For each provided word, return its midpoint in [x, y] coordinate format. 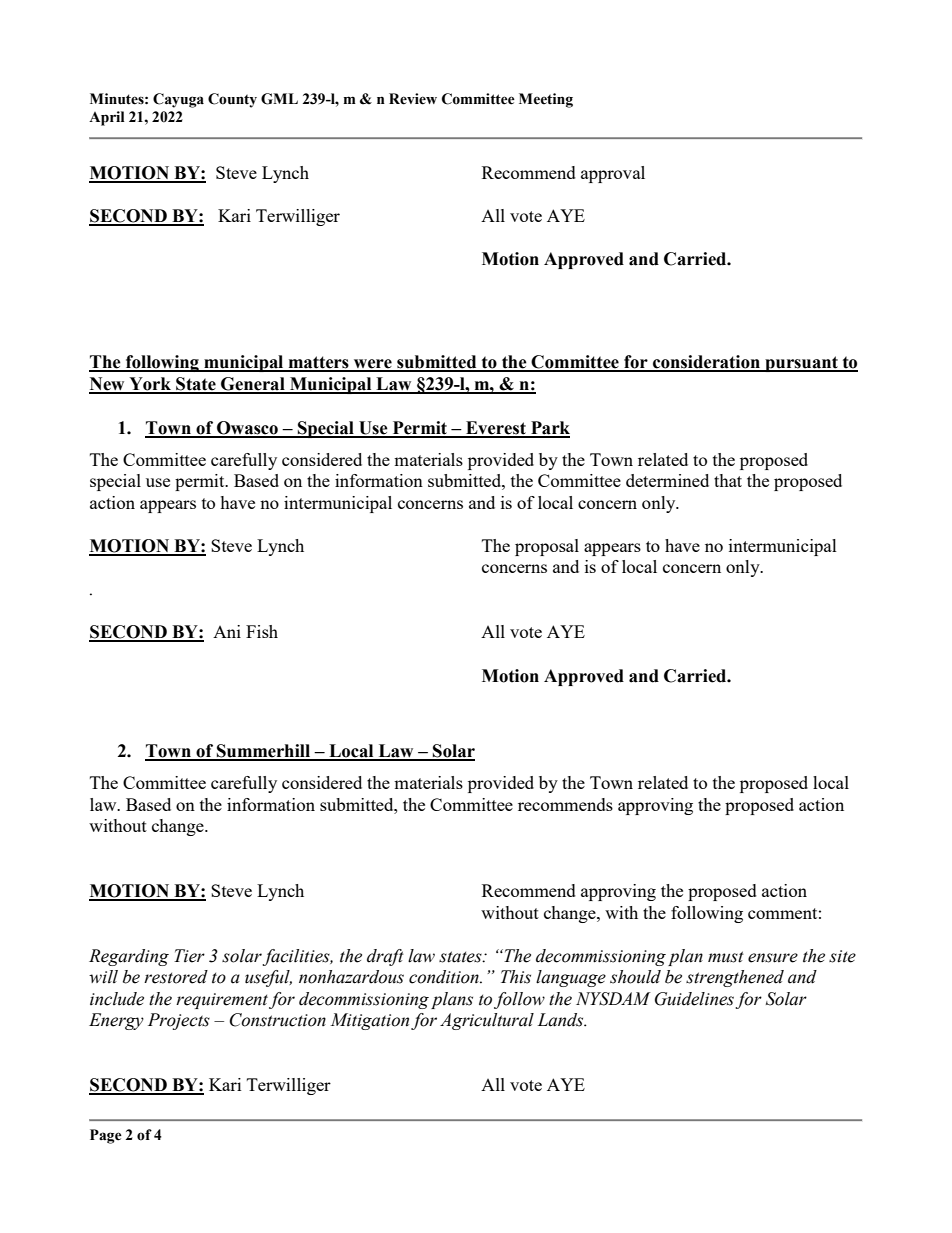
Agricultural [487, 1021]
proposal [547, 547]
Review [413, 99]
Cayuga [178, 100]
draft [385, 957]
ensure [773, 958]
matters [318, 363]
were [372, 365]
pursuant [801, 364]
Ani [227, 631]
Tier [189, 956]
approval [613, 174]
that [728, 480]
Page [106, 1136]
